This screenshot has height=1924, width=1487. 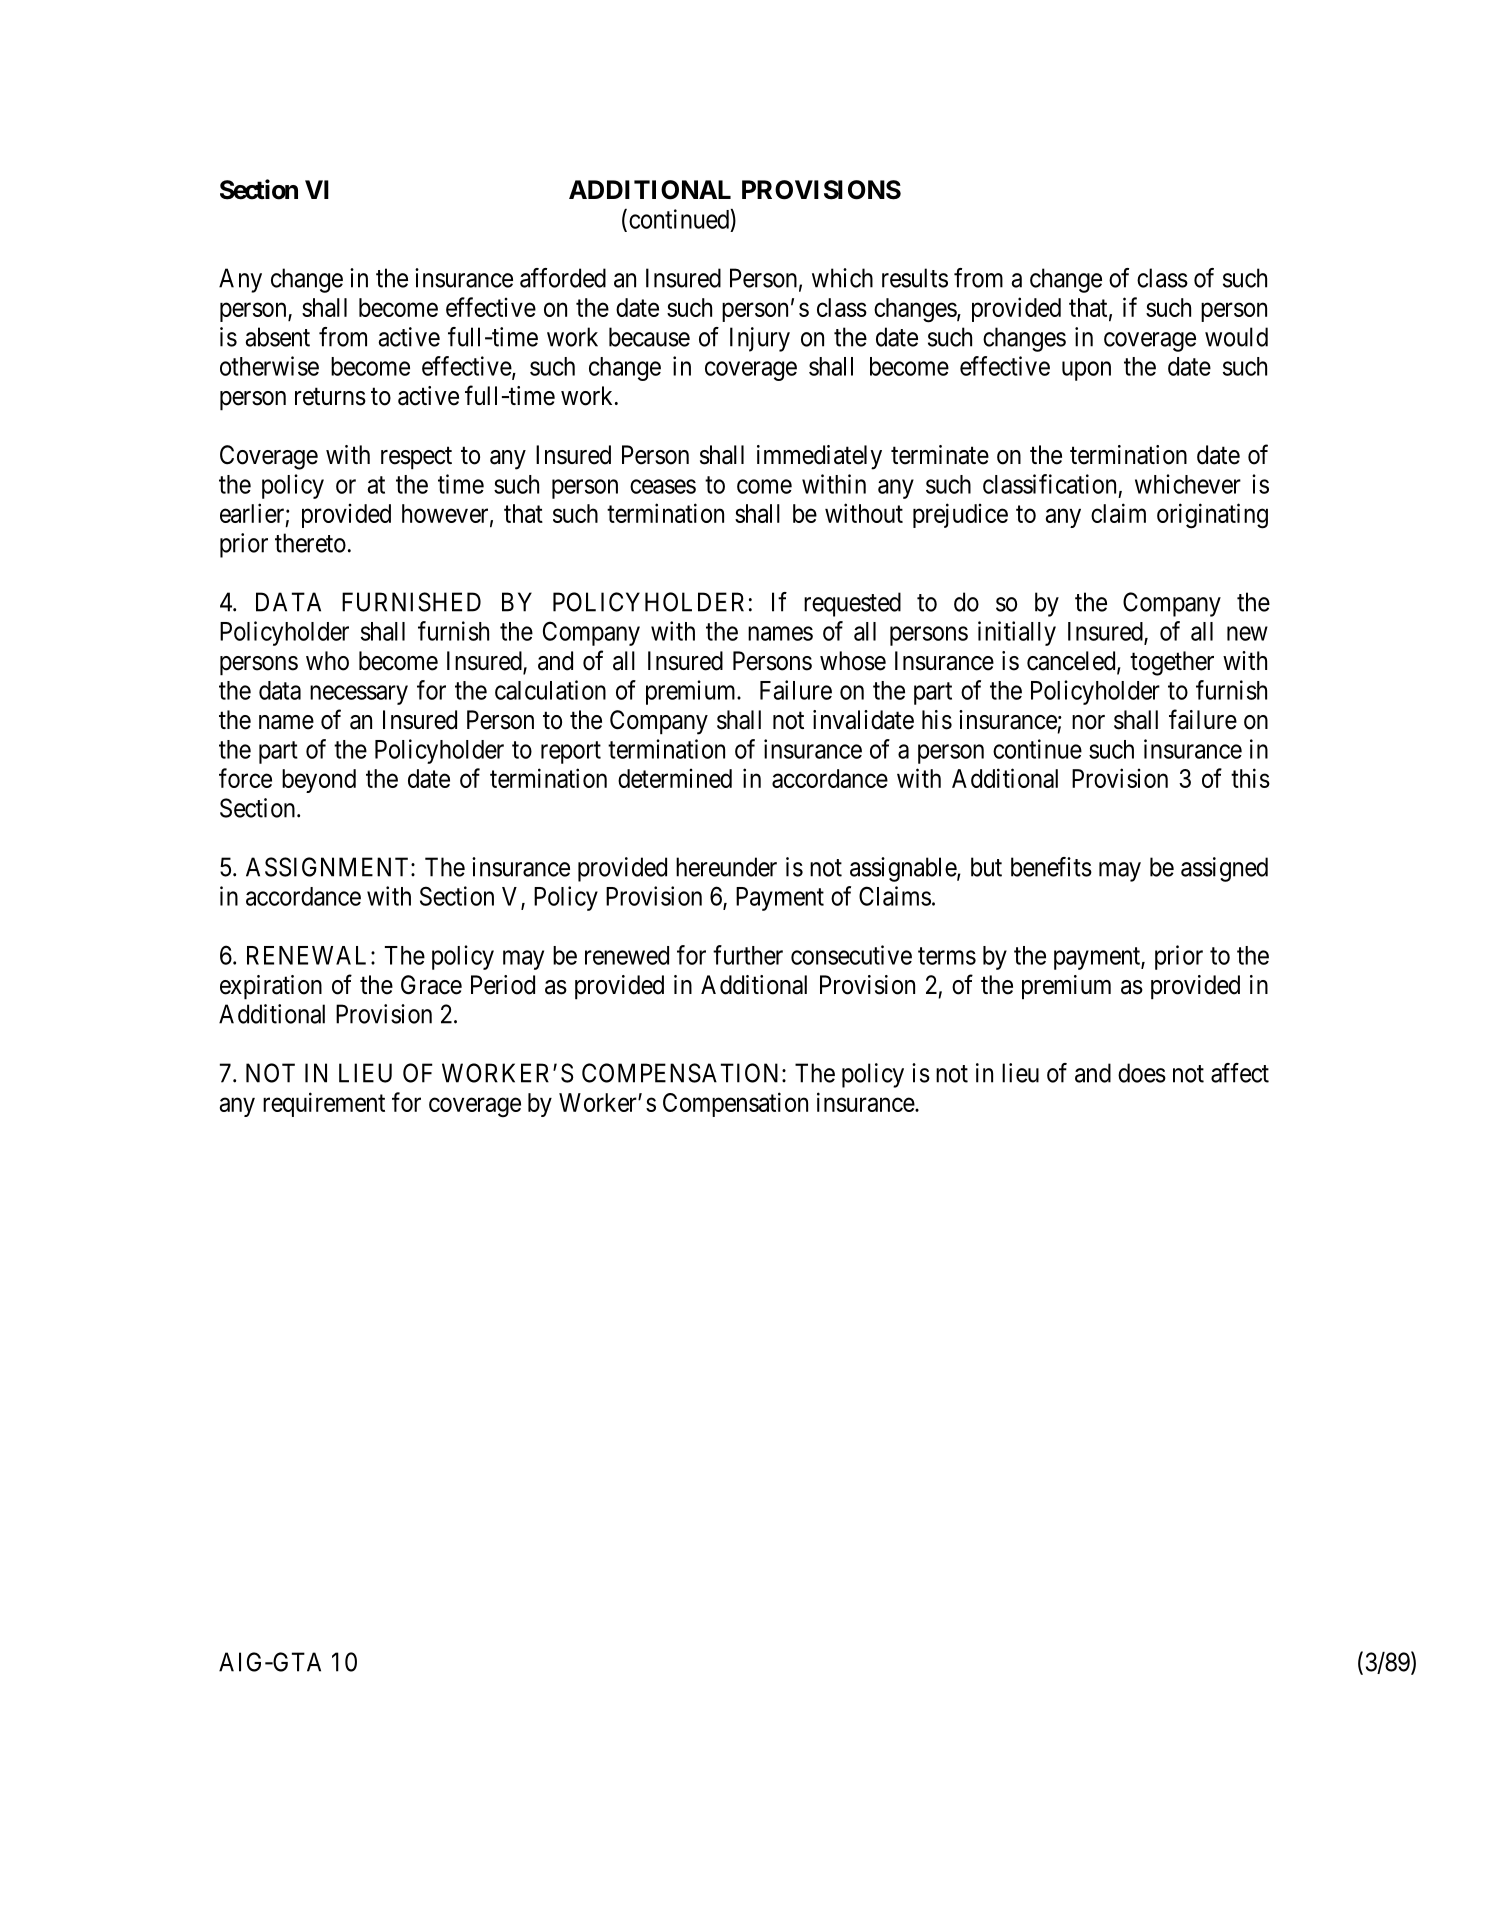 I want to click on requirement, so click(x=324, y=1104).
